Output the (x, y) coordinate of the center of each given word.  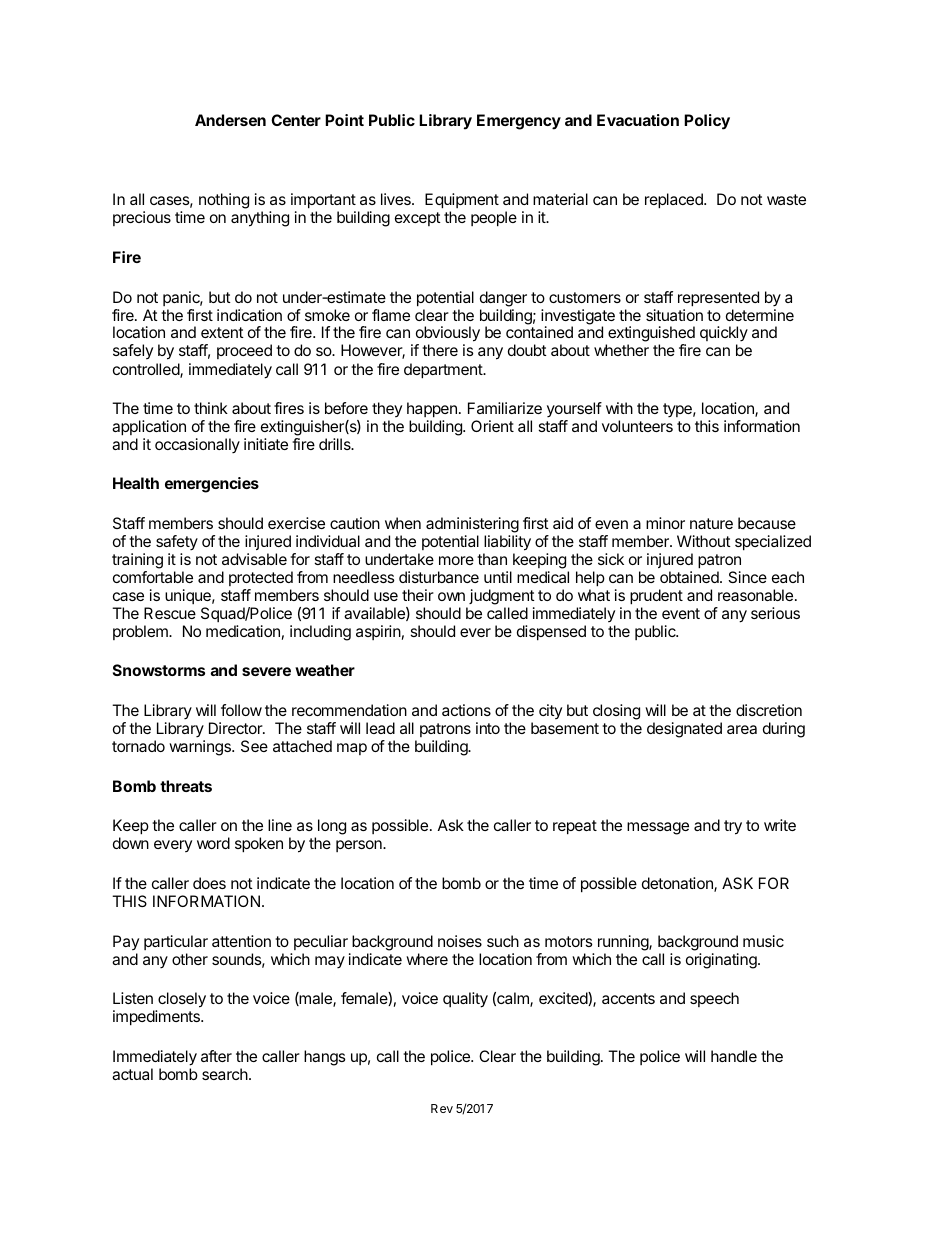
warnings (201, 748)
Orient (492, 426)
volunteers (637, 426)
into (488, 728)
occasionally (197, 446)
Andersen (230, 120)
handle (734, 1056)
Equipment (462, 201)
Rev (442, 1108)
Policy (707, 122)
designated (684, 730)
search (225, 1074)
